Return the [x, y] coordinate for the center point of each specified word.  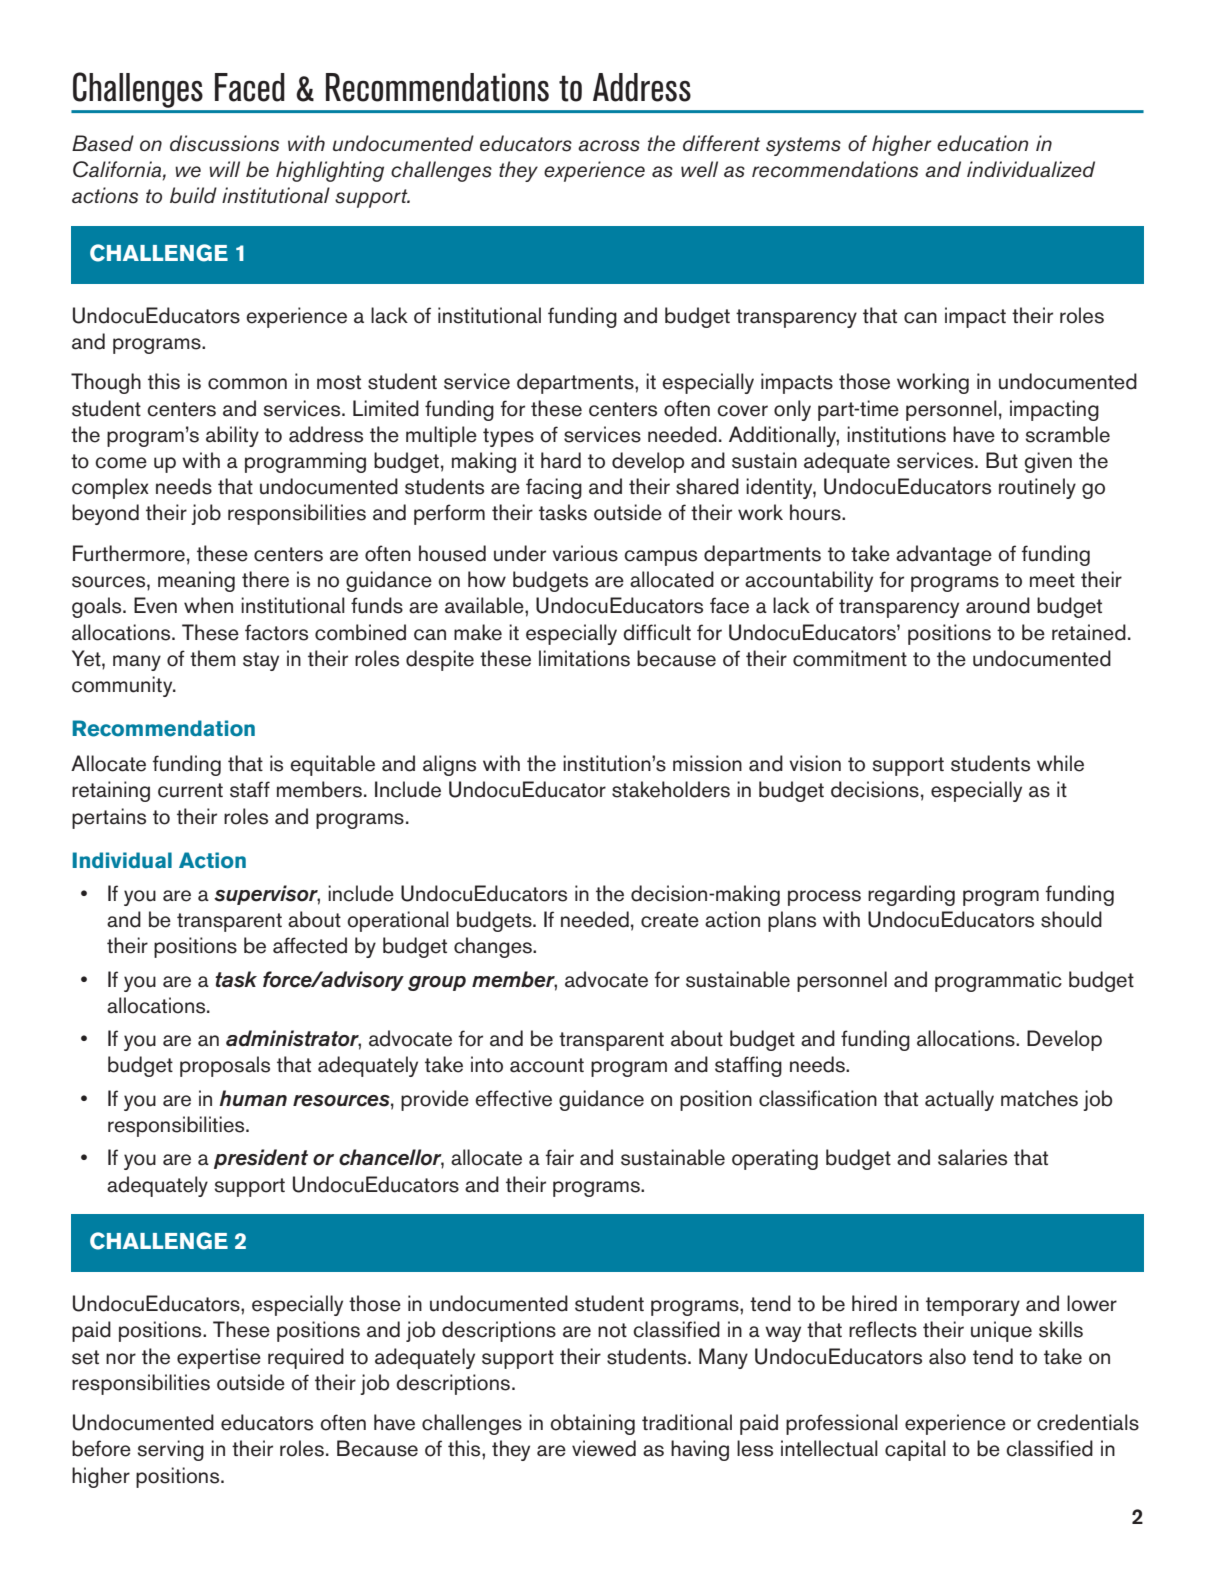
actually [959, 1100]
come [121, 463]
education [983, 143]
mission [707, 763]
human [253, 1098]
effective [513, 1098]
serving [170, 1450]
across [609, 146]
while [1060, 763]
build [193, 195]
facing [554, 488]
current [190, 790]
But [1002, 460]
